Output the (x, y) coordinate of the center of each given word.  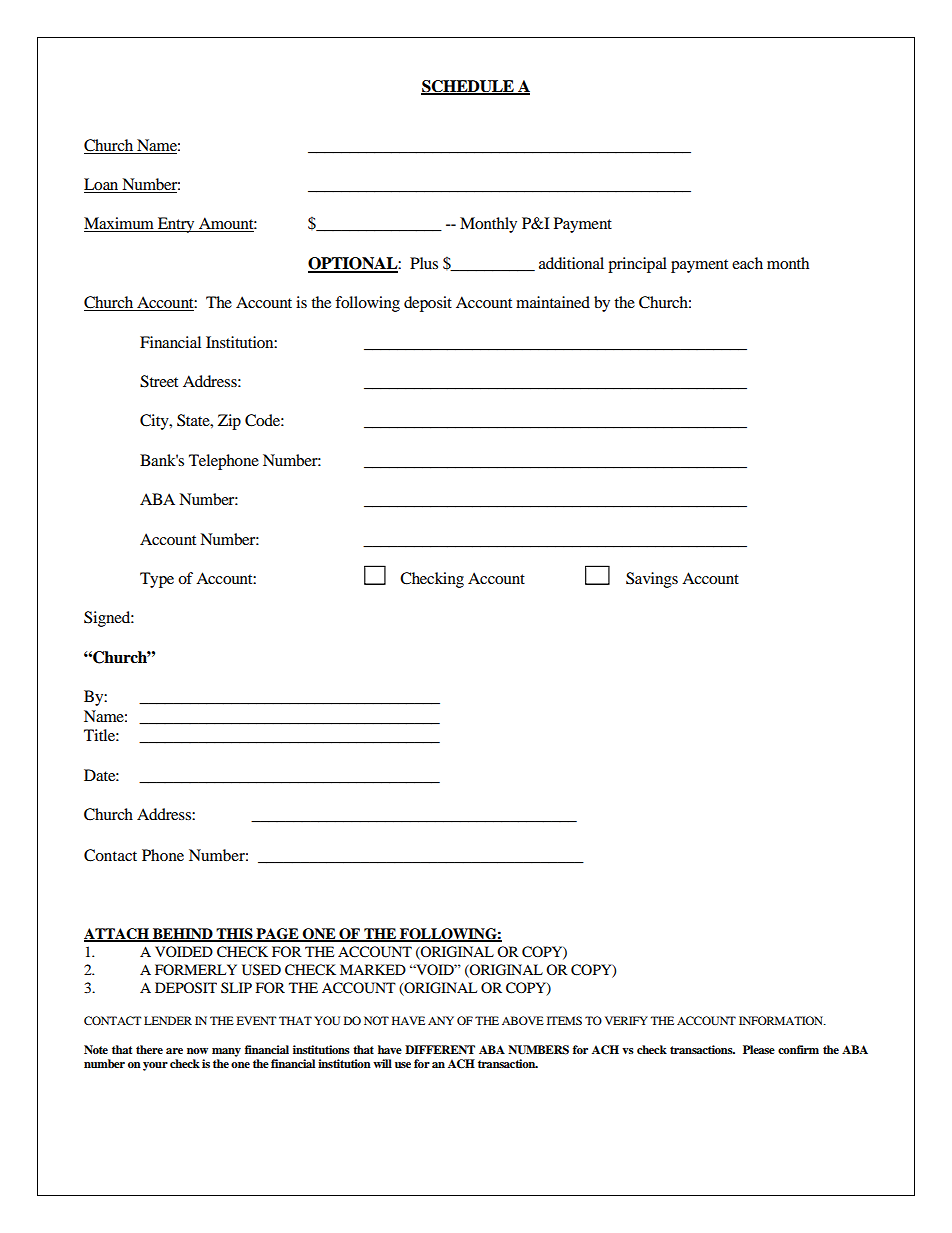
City (155, 422)
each (747, 263)
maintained (553, 302)
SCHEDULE (468, 87)
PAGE (277, 935)
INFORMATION (782, 1020)
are (174, 1051)
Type (157, 580)
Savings (652, 580)
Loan (102, 185)
